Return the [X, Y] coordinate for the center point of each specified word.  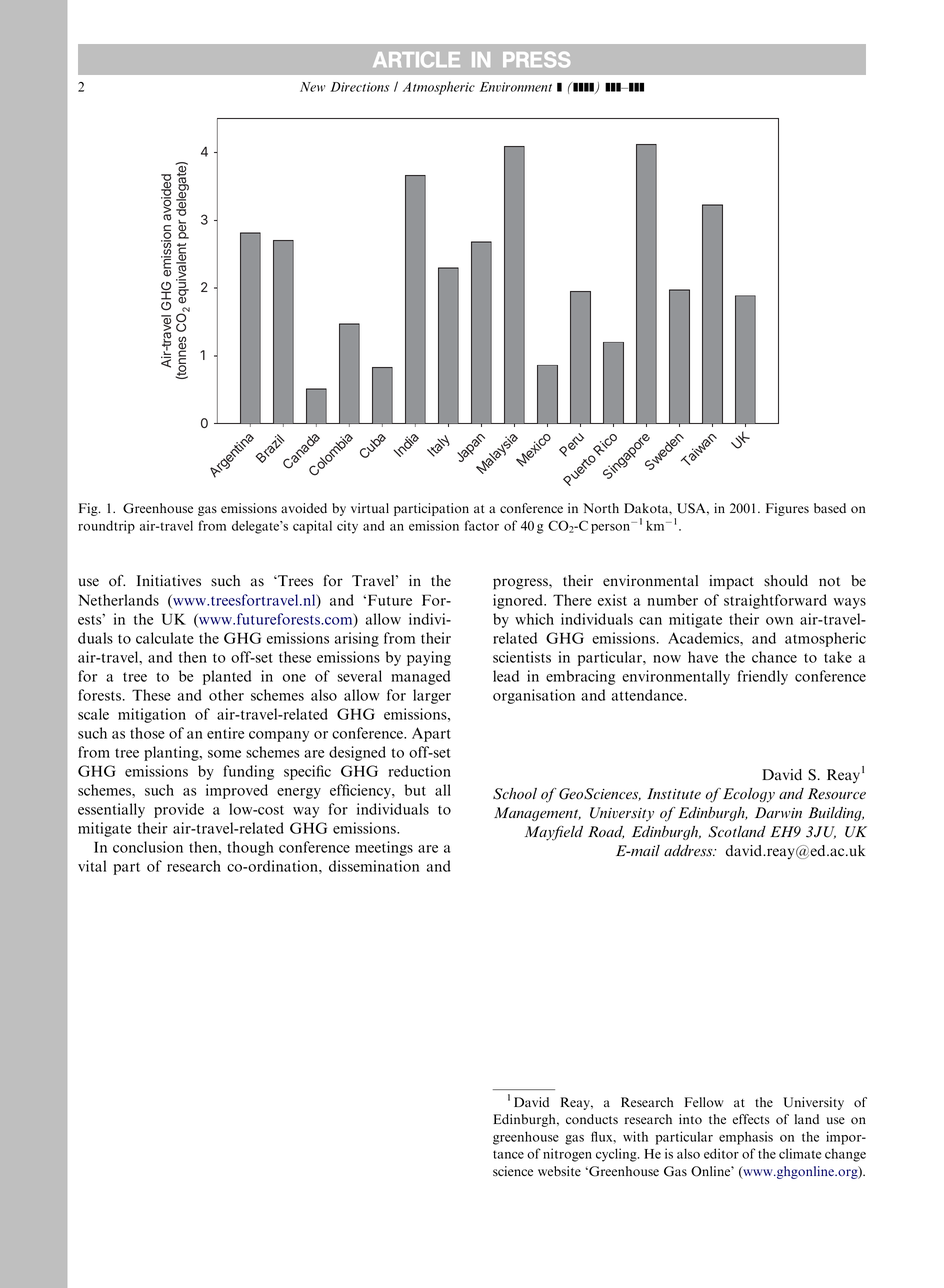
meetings [384, 848]
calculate [165, 638]
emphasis [746, 1138]
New [313, 87]
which [534, 619]
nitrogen [567, 1155]
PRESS [536, 60]
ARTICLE [416, 60]
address [689, 851]
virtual [370, 508]
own [779, 621]
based [830, 508]
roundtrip [106, 527]
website [559, 1171]
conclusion [148, 847]
